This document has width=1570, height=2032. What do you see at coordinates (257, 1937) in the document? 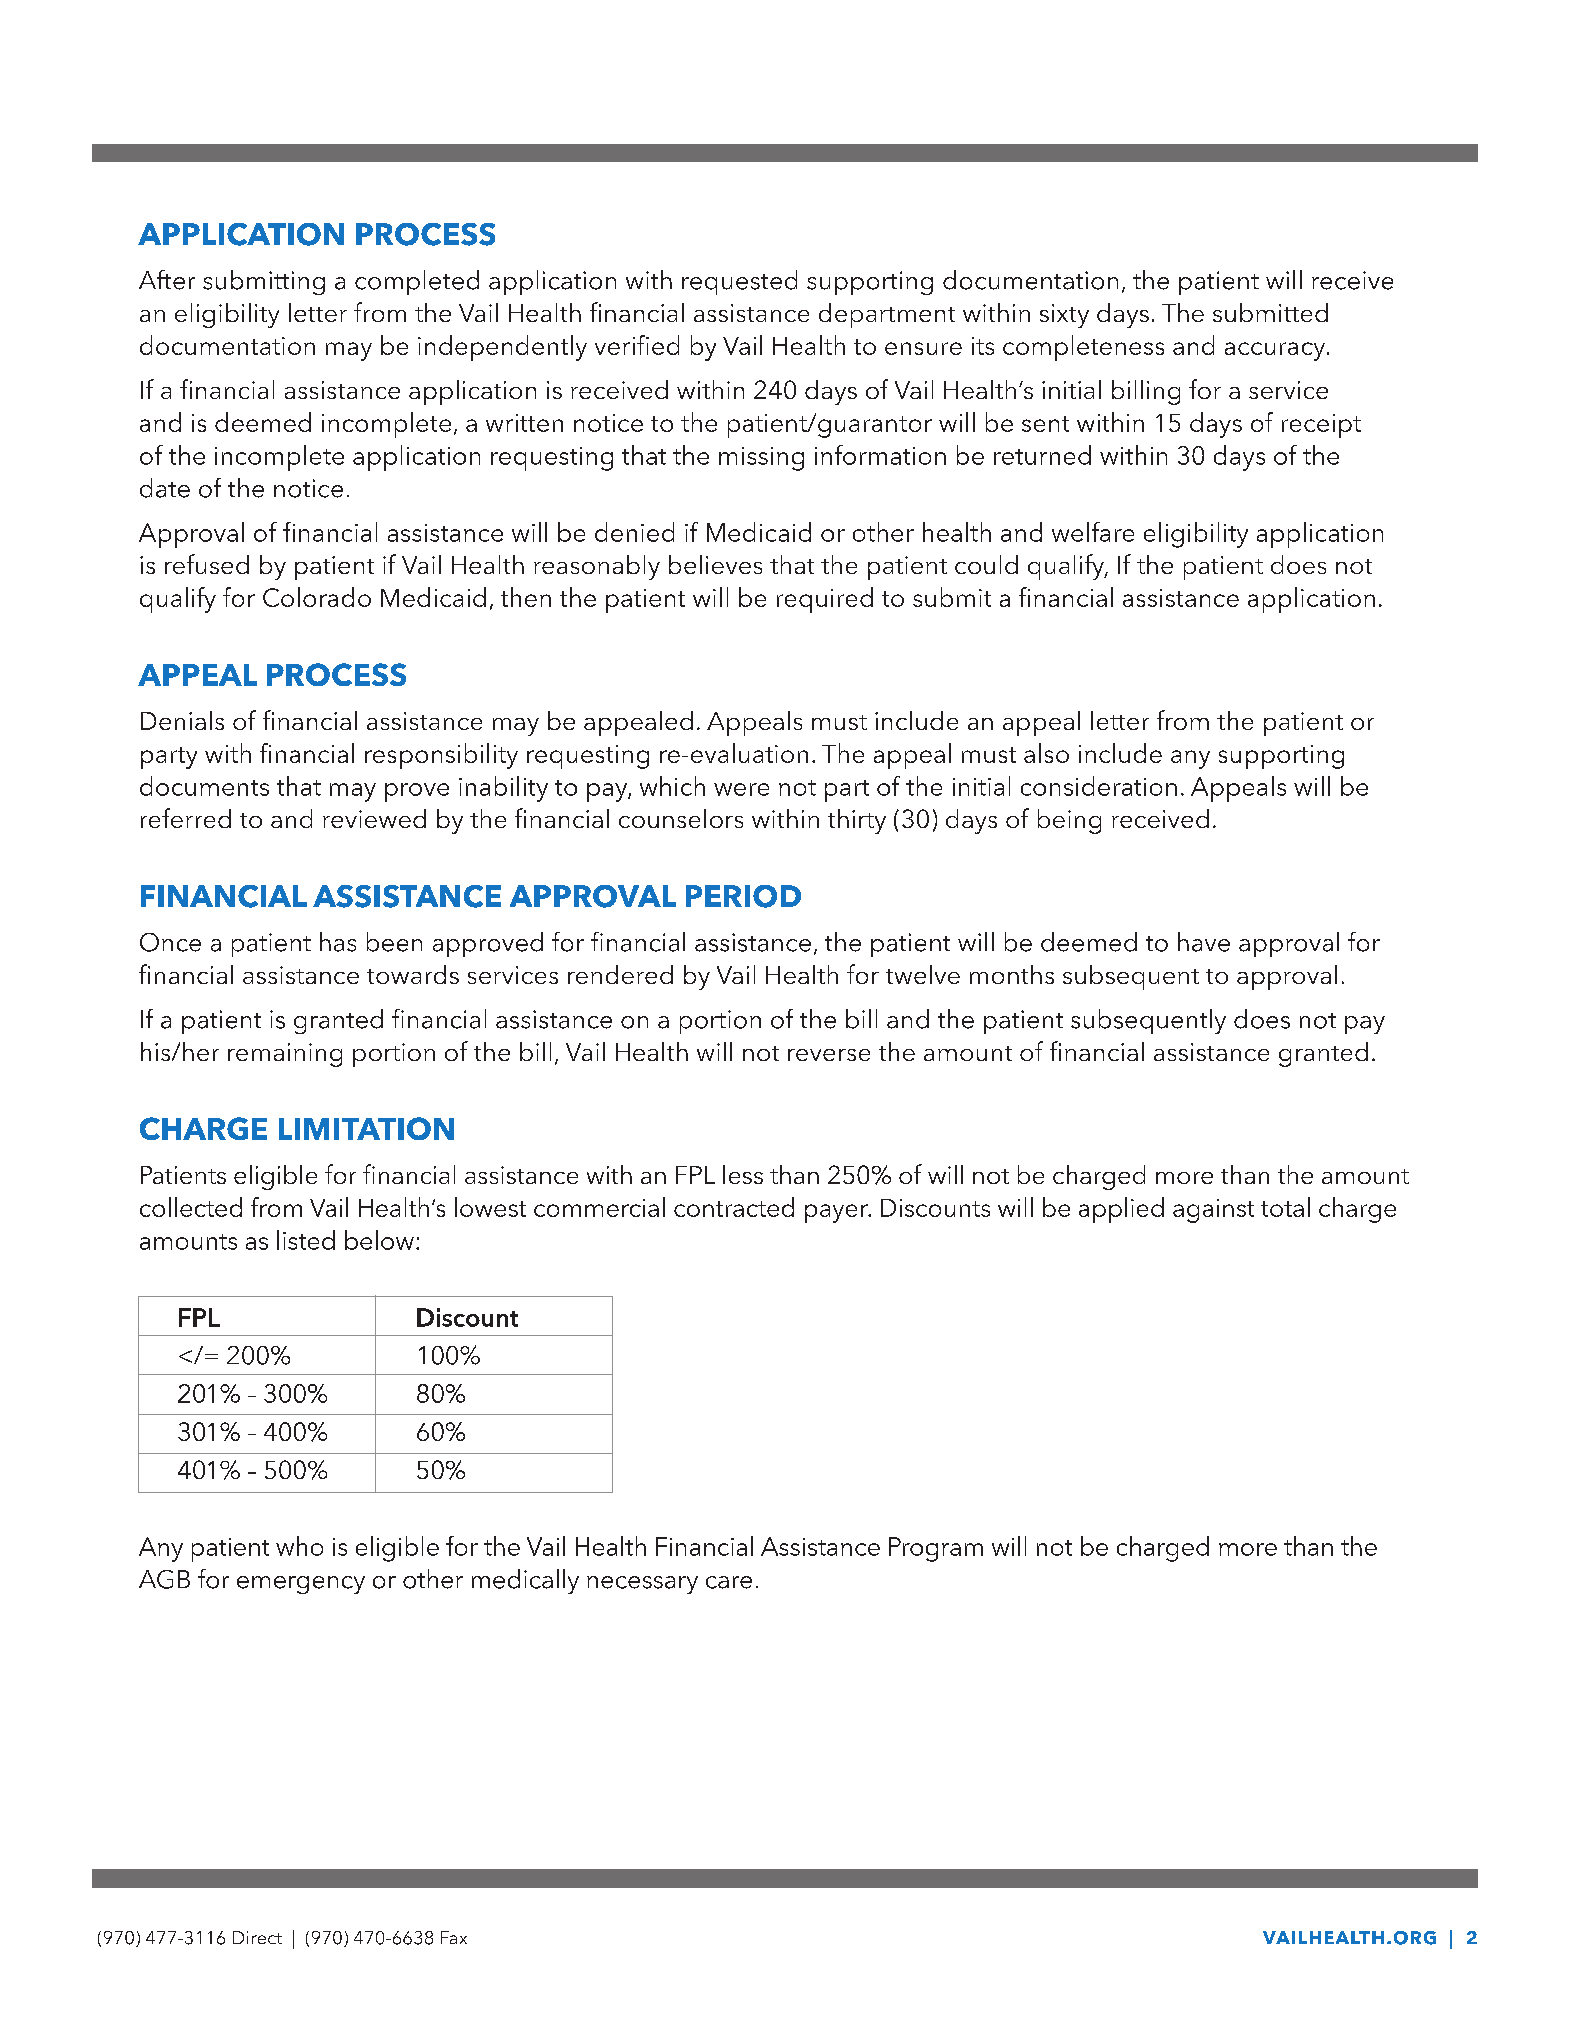
I see `Direct` at bounding box center [257, 1937].
